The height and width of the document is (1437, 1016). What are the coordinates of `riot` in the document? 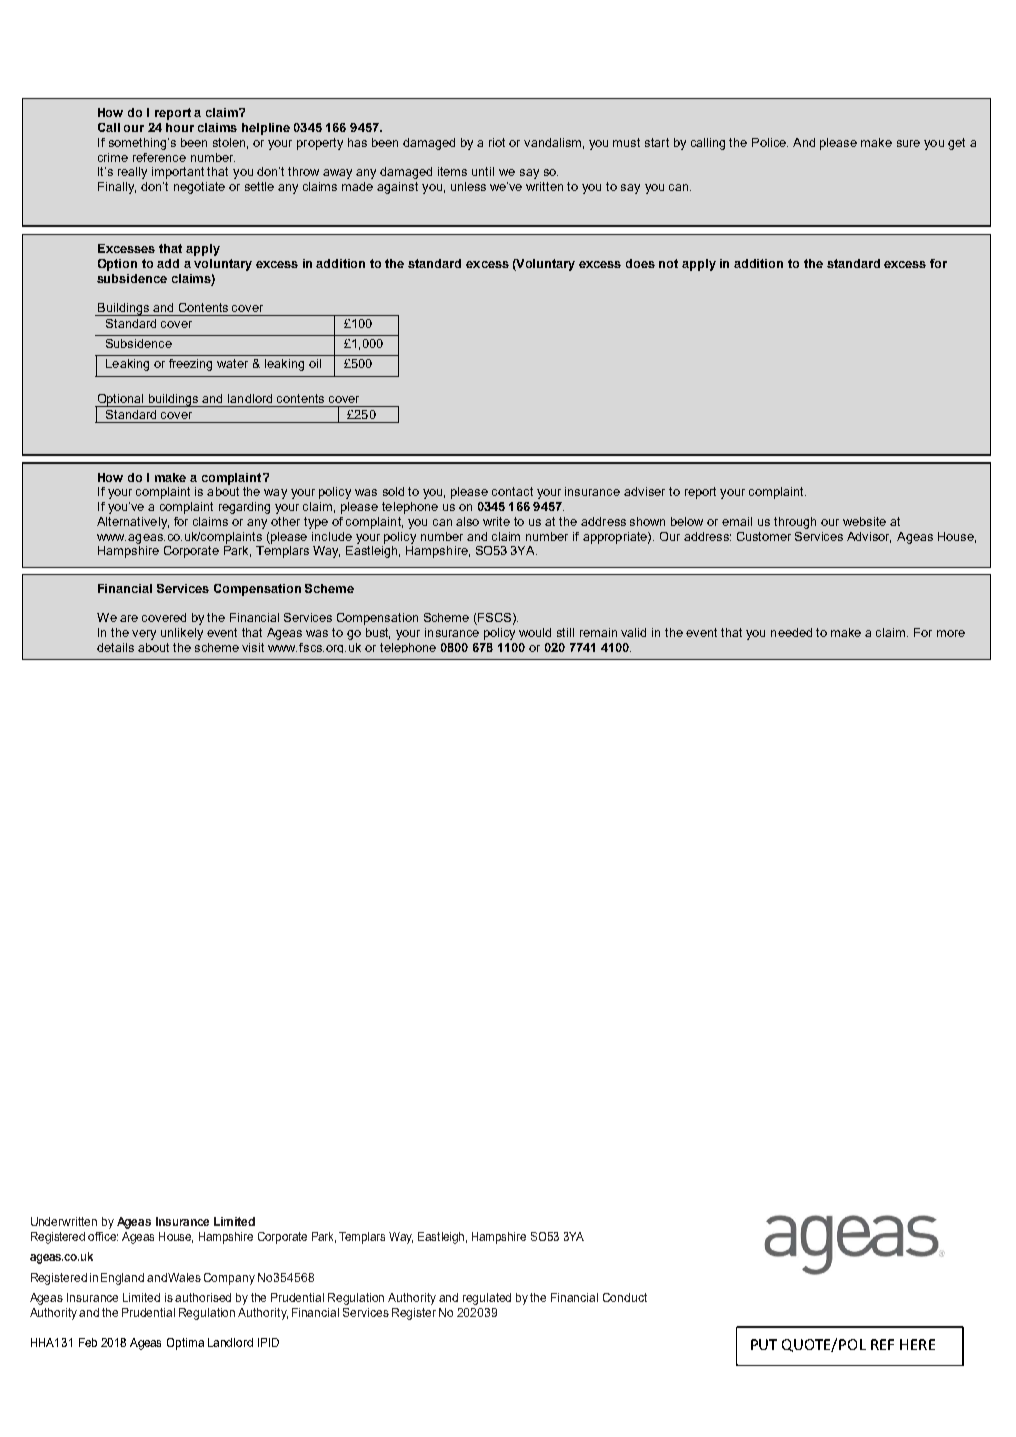 It's located at (497, 142).
